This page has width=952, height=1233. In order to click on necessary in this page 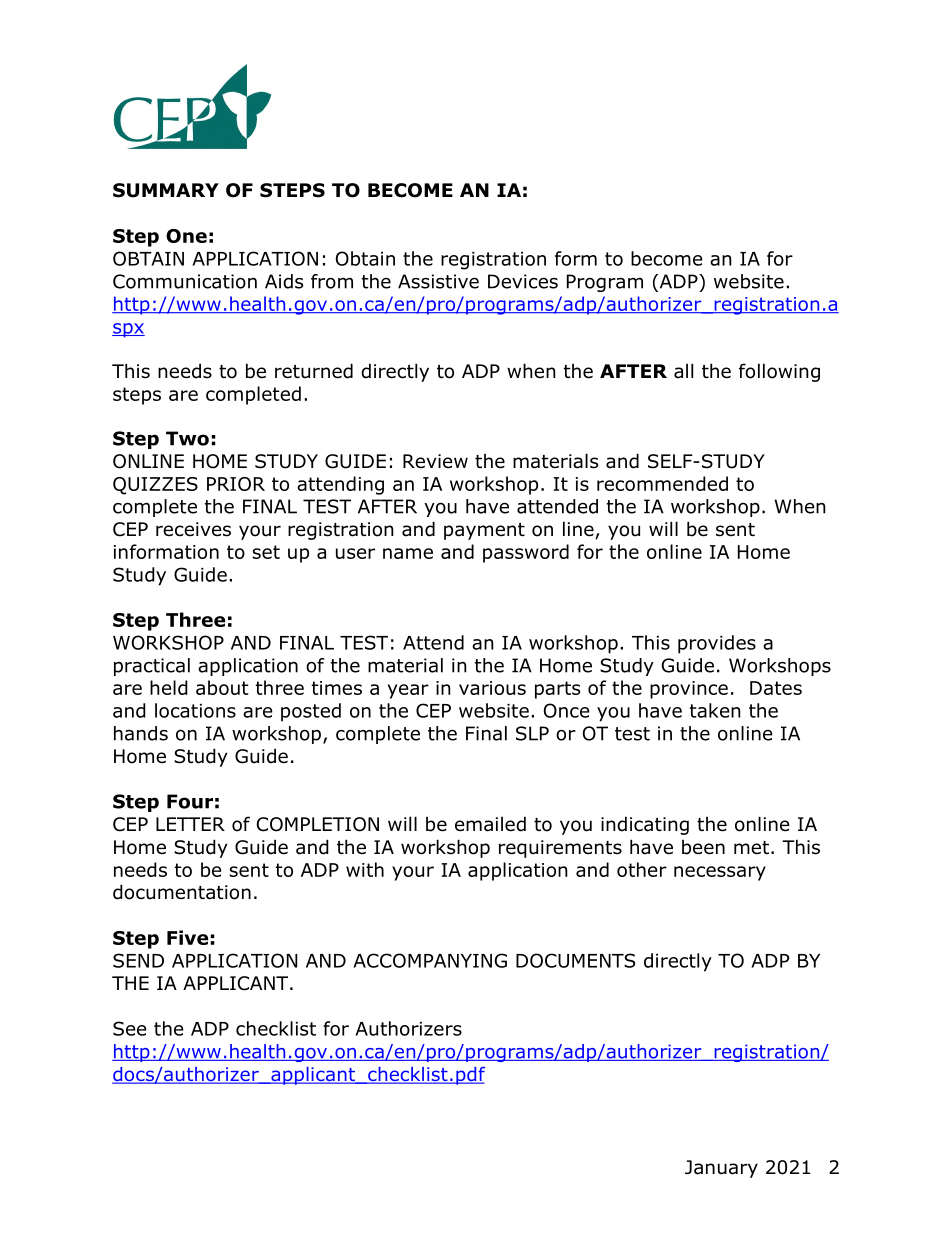, I will do `click(720, 873)`.
